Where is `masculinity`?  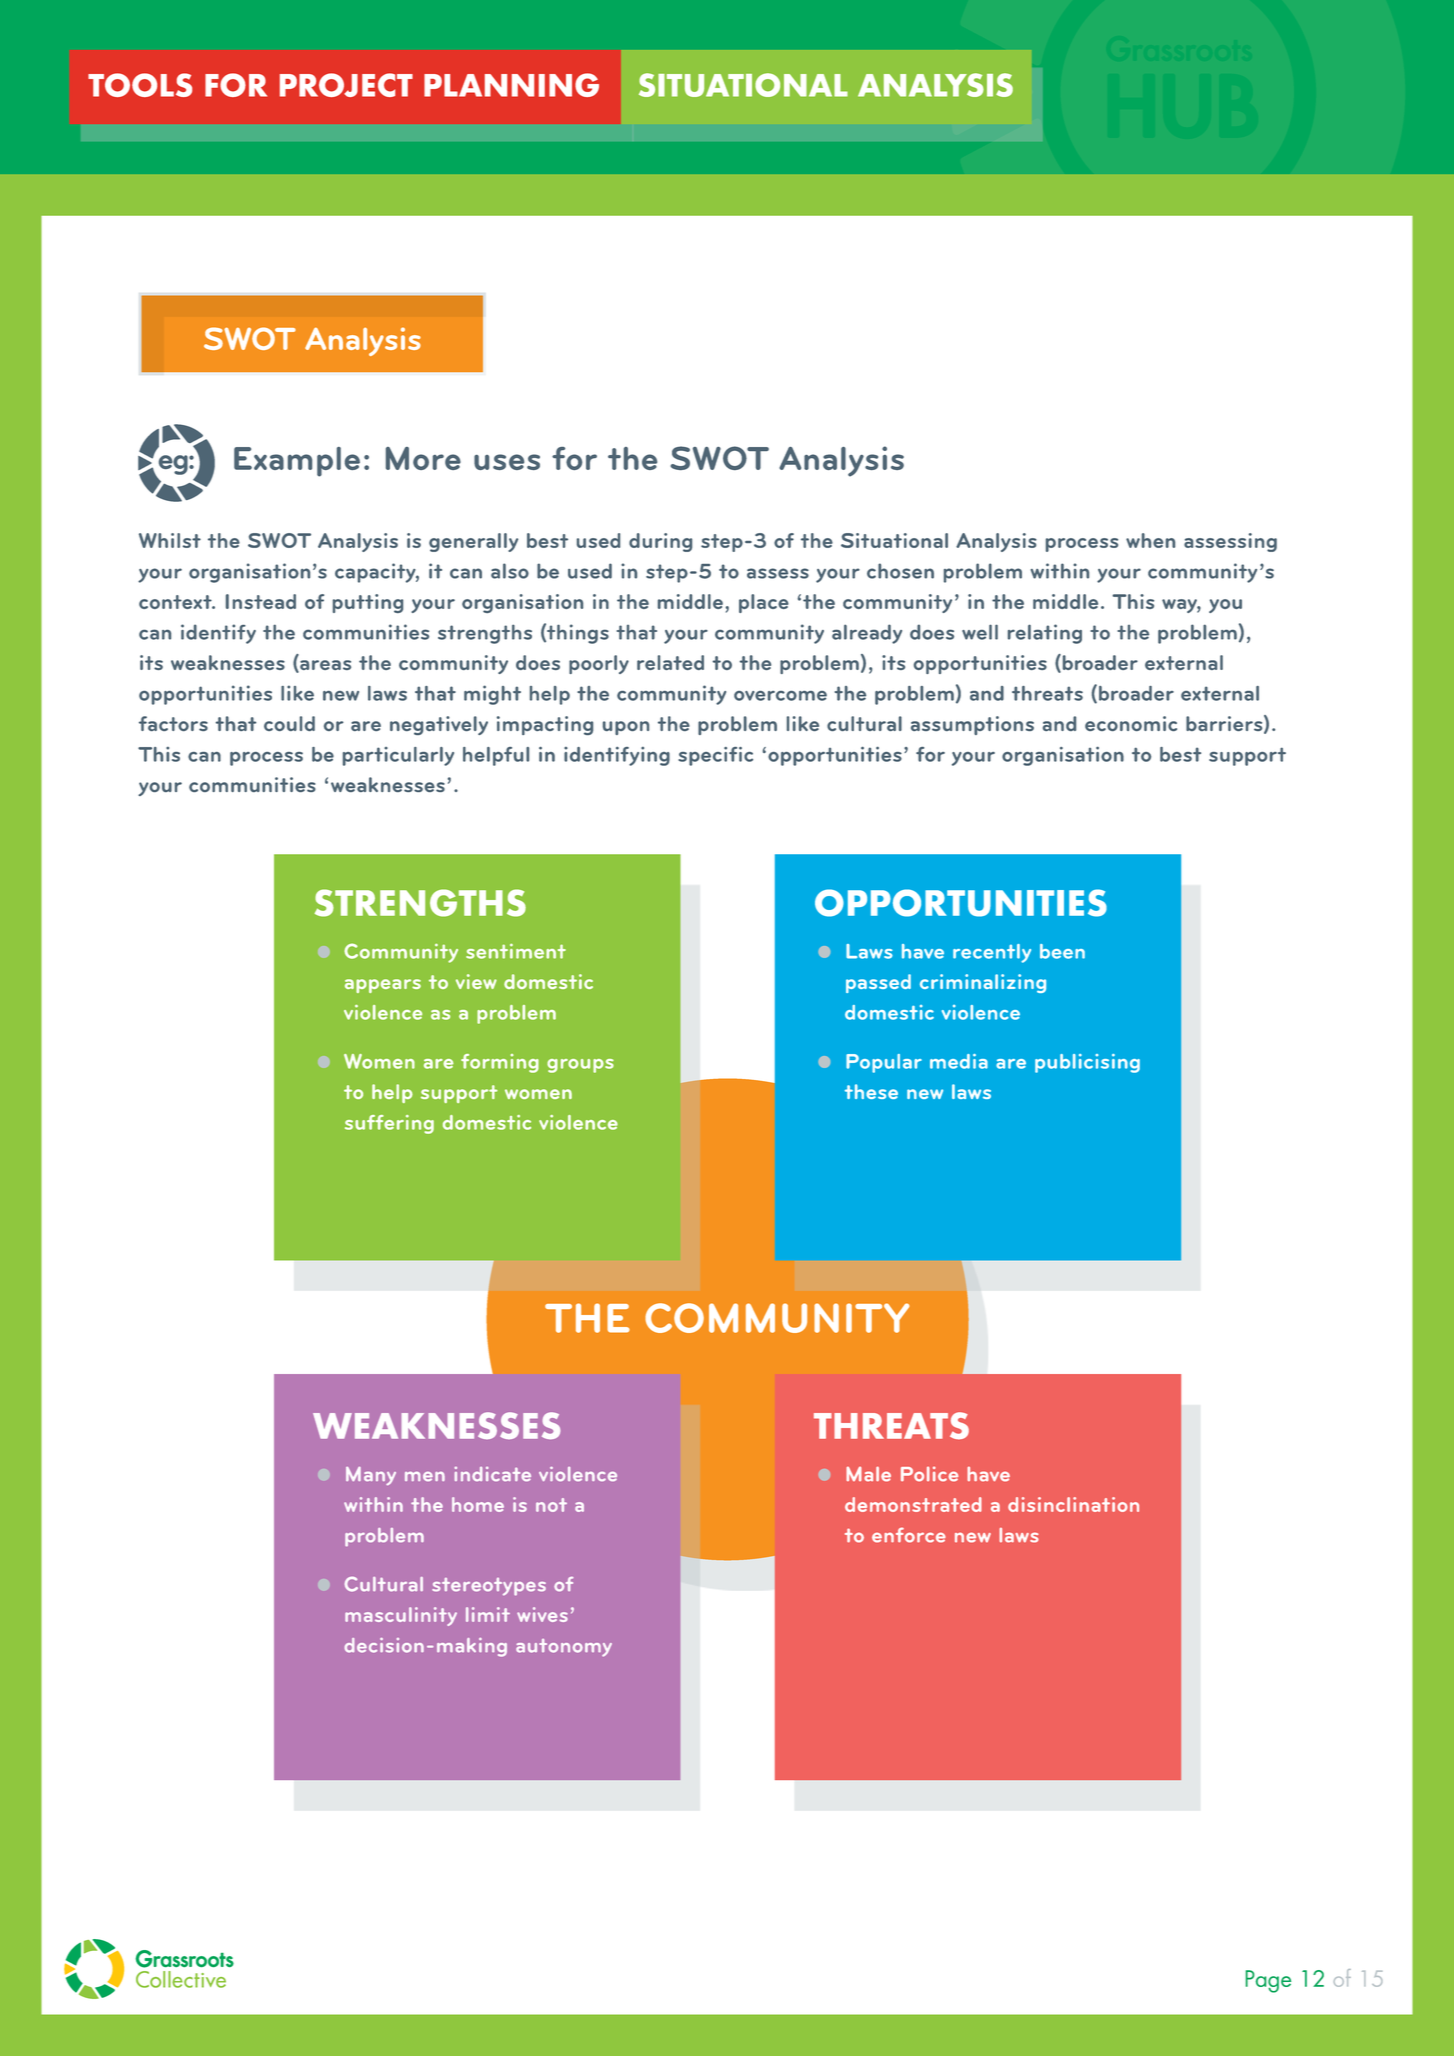 masculinity is located at coordinates (401, 1616).
